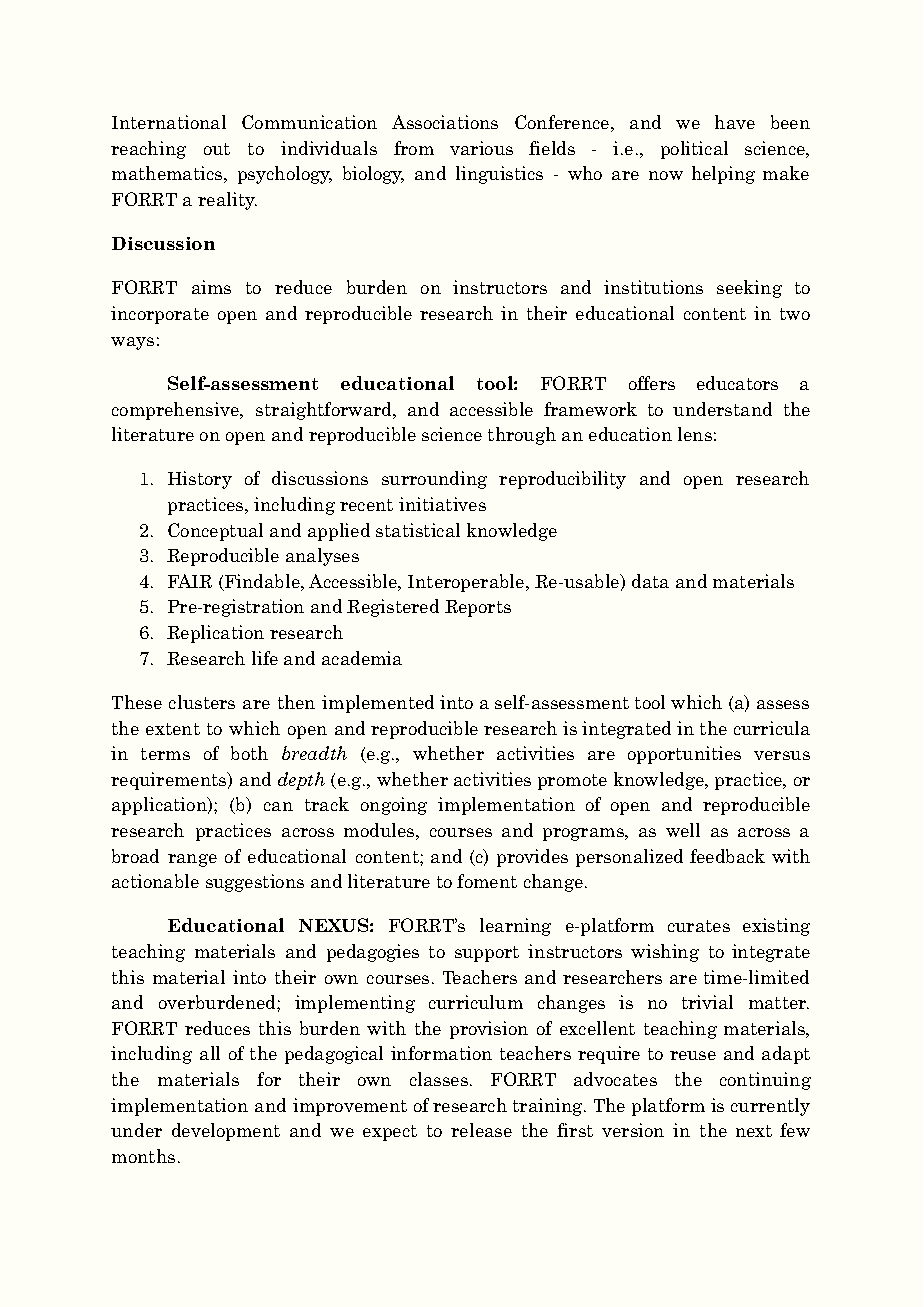  I want to click on foment, so click(487, 881).
